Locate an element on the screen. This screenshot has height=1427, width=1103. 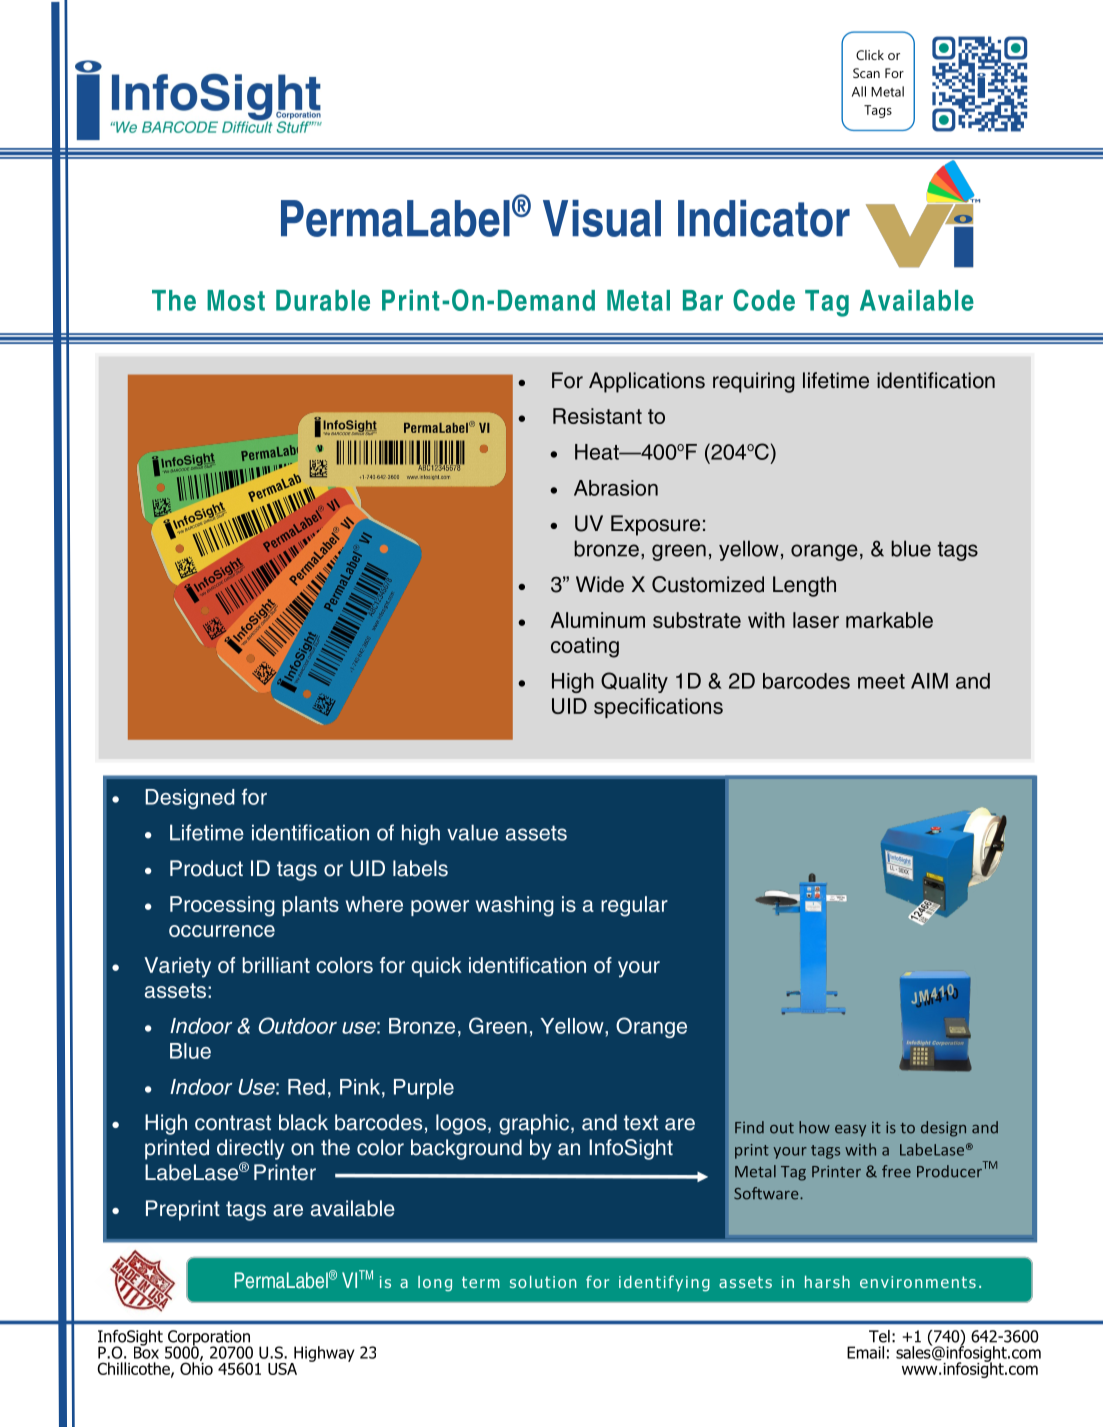
Durable is located at coordinates (323, 300).
